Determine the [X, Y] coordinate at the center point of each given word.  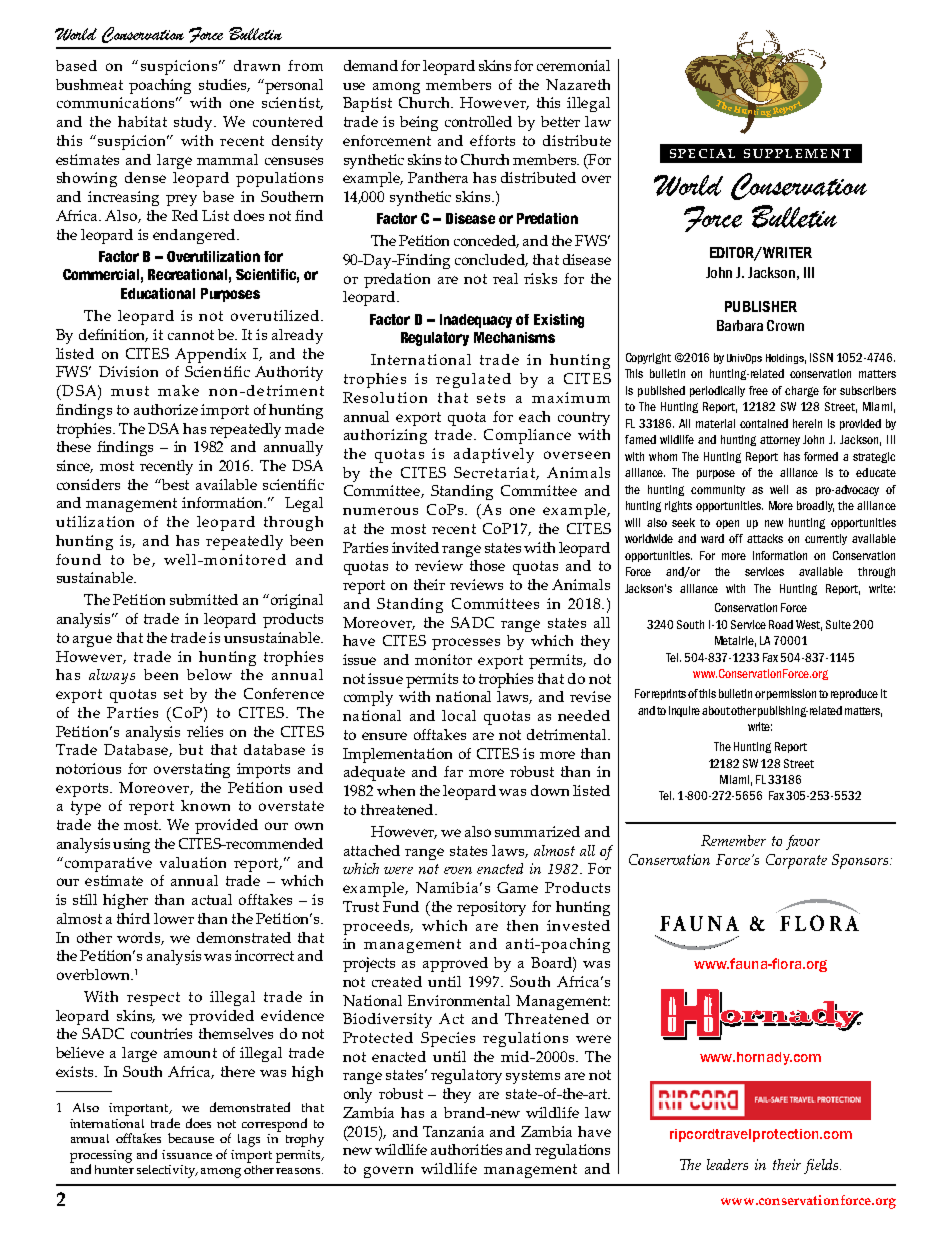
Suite [838, 624]
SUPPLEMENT [797, 153]
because [191, 1138]
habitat [142, 121]
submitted [204, 599]
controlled [478, 121]
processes [466, 644]
